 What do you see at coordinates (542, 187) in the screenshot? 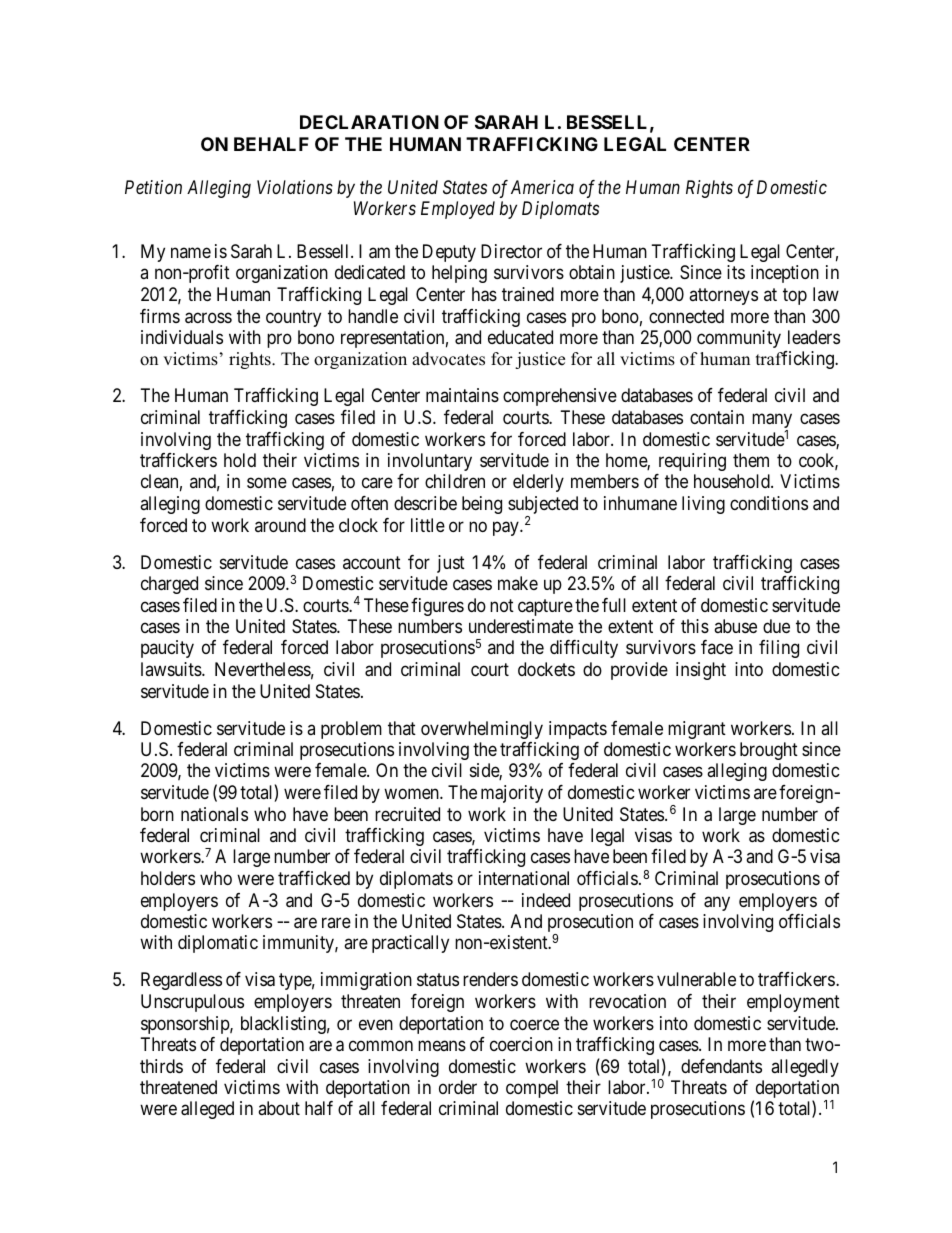
I see `America` at bounding box center [542, 187].
